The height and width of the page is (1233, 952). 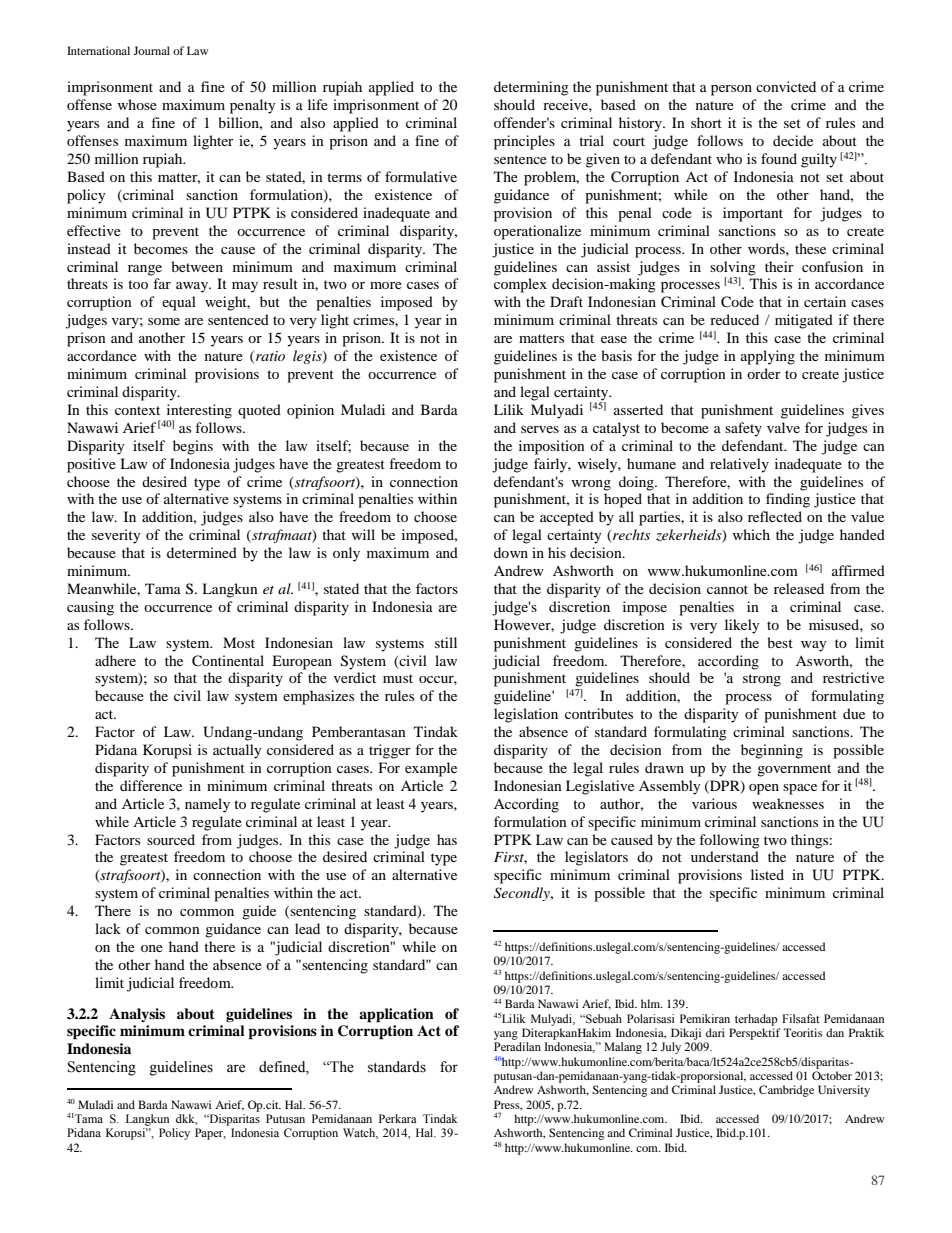 What do you see at coordinates (210, 1134) in the page?
I see `Paper` at bounding box center [210, 1134].
